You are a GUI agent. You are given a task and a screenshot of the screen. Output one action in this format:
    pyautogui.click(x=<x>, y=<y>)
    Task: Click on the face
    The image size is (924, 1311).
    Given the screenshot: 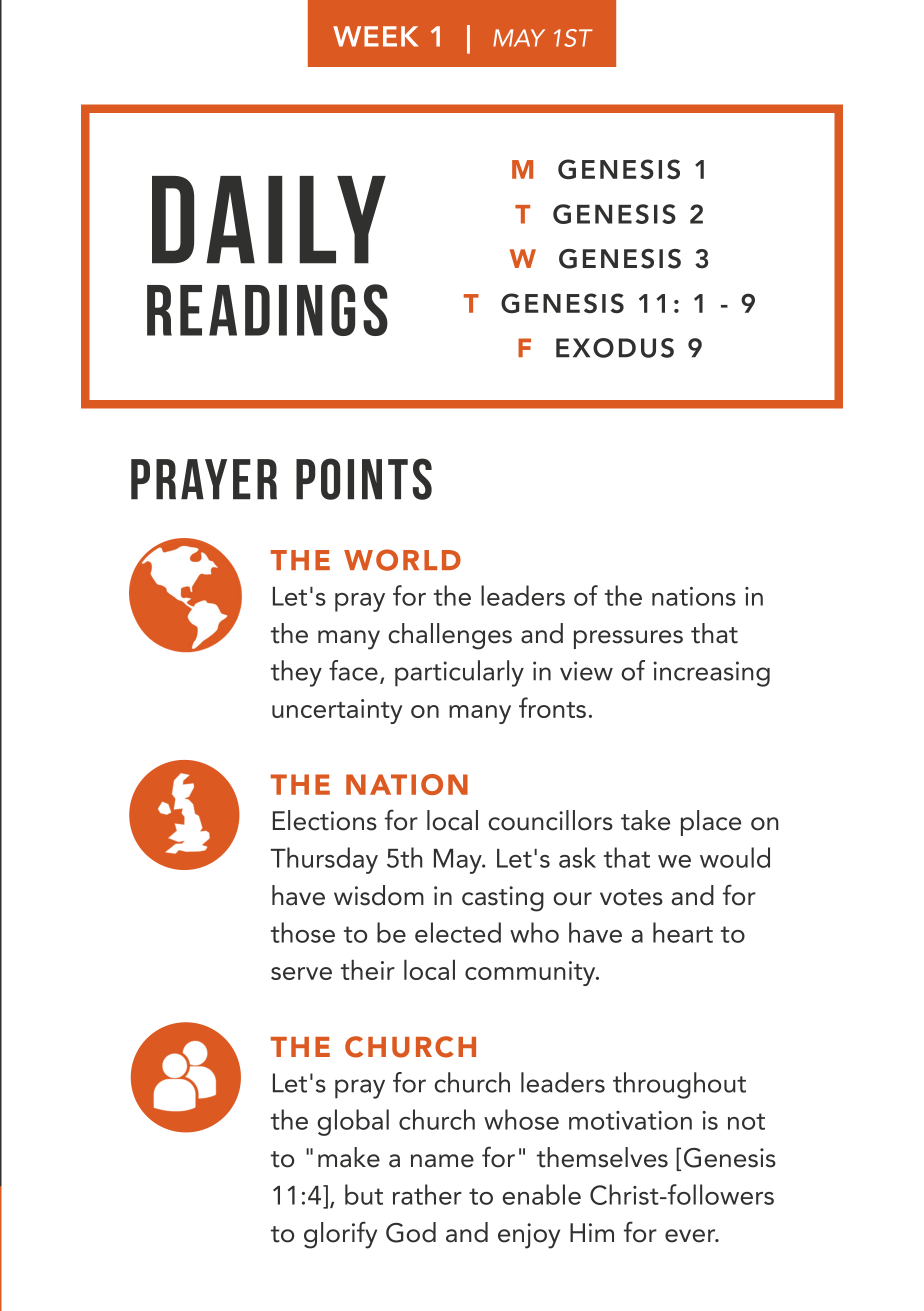 What is the action you would take?
    pyautogui.click(x=353, y=670)
